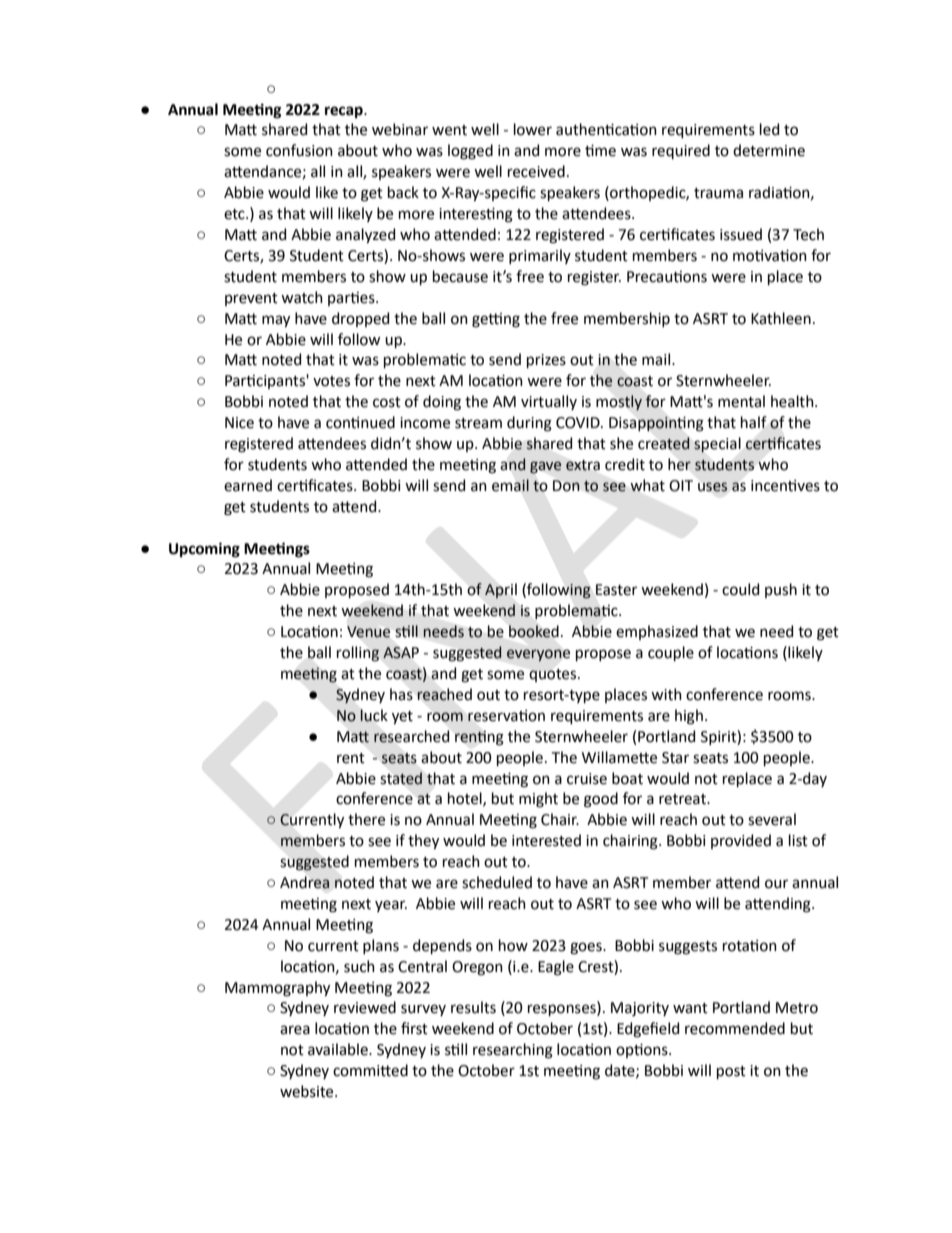 The height and width of the document is (1233, 952). What do you see at coordinates (776, 884) in the document?
I see `our` at bounding box center [776, 884].
